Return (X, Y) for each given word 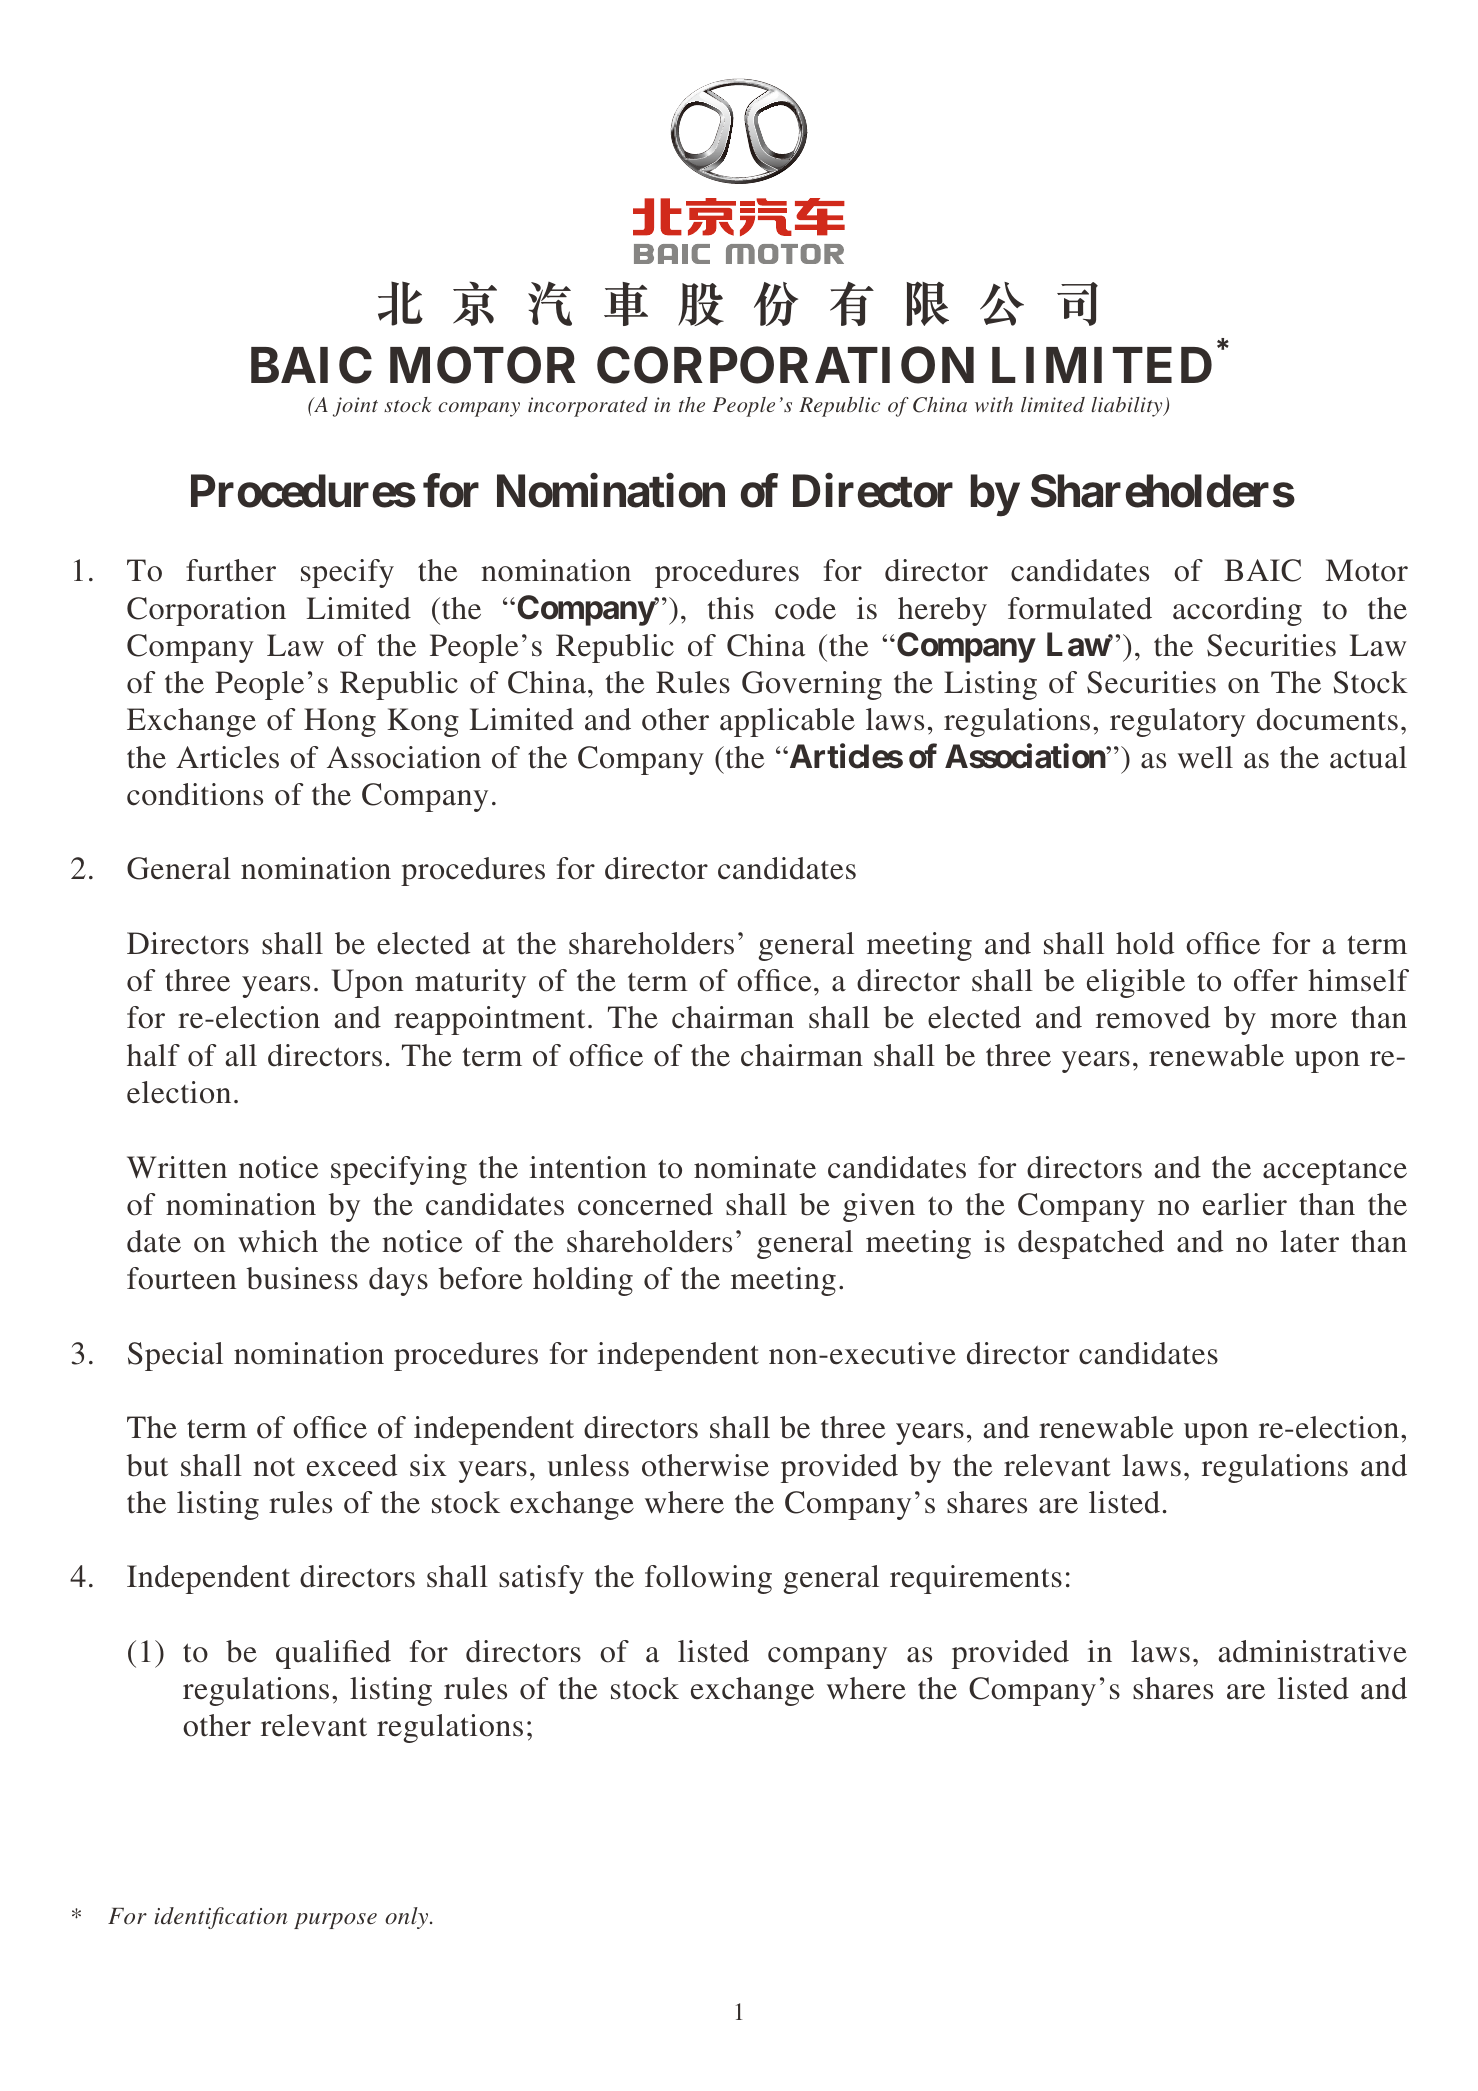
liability (1128, 407)
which (278, 1241)
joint (355, 407)
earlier (1245, 1204)
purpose (335, 1921)
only (408, 1918)
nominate (755, 1167)
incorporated (588, 407)
